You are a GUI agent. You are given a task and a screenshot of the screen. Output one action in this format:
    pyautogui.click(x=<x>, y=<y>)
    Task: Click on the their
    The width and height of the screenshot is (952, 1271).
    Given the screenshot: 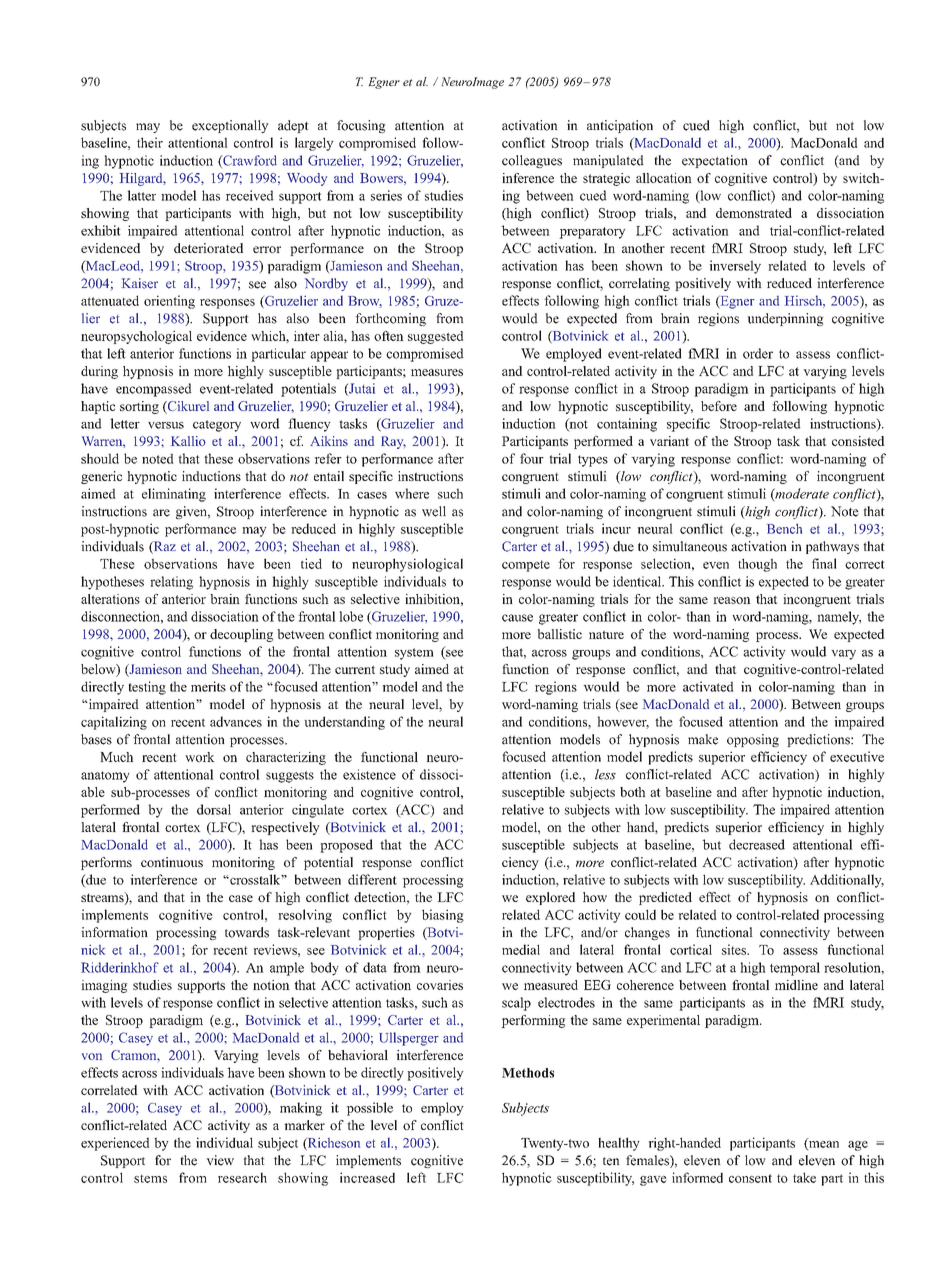 What is the action you would take?
    pyautogui.click(x=150, y=142)
